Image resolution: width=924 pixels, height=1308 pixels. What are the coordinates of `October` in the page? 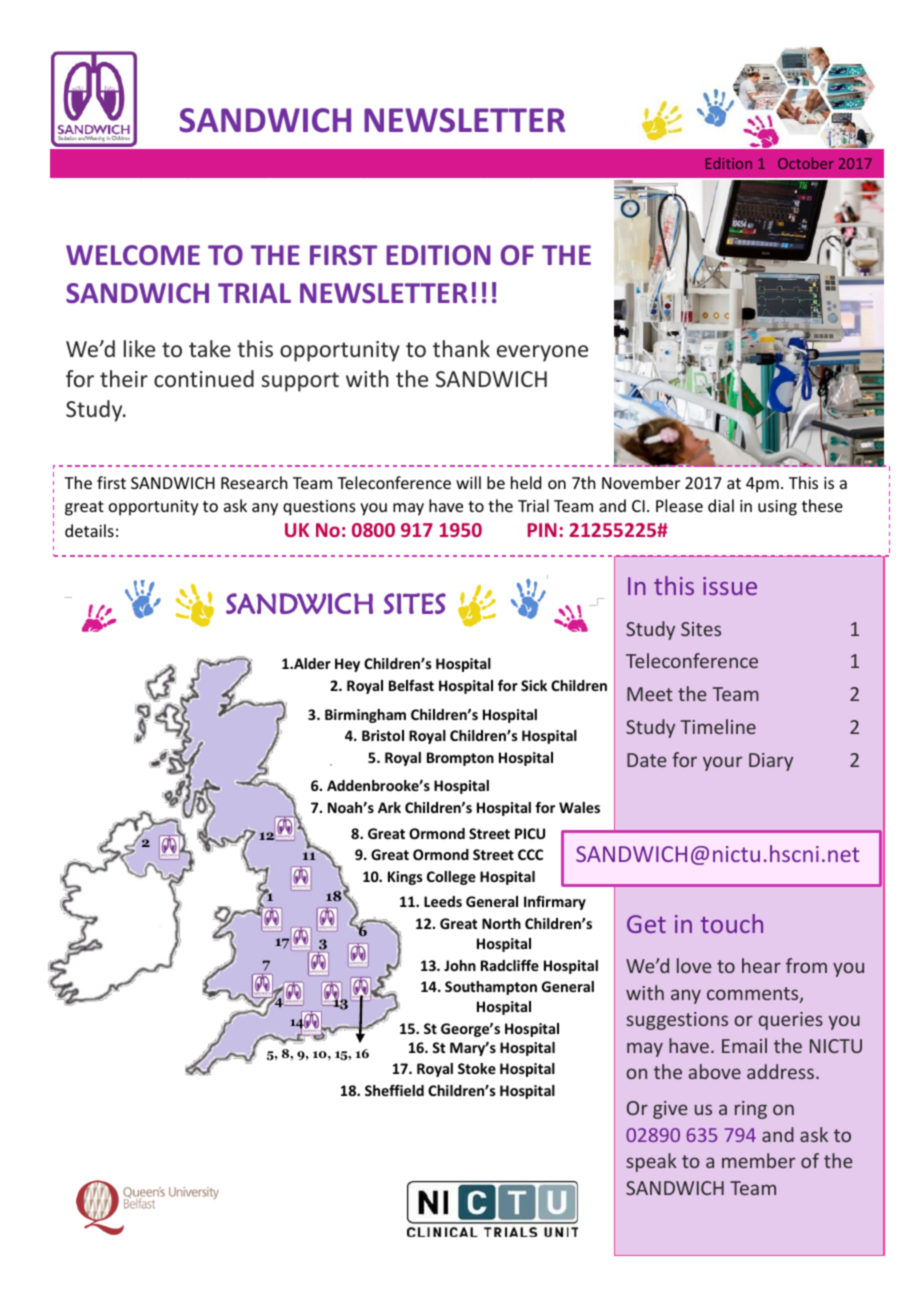 It's located at (806, 163).
